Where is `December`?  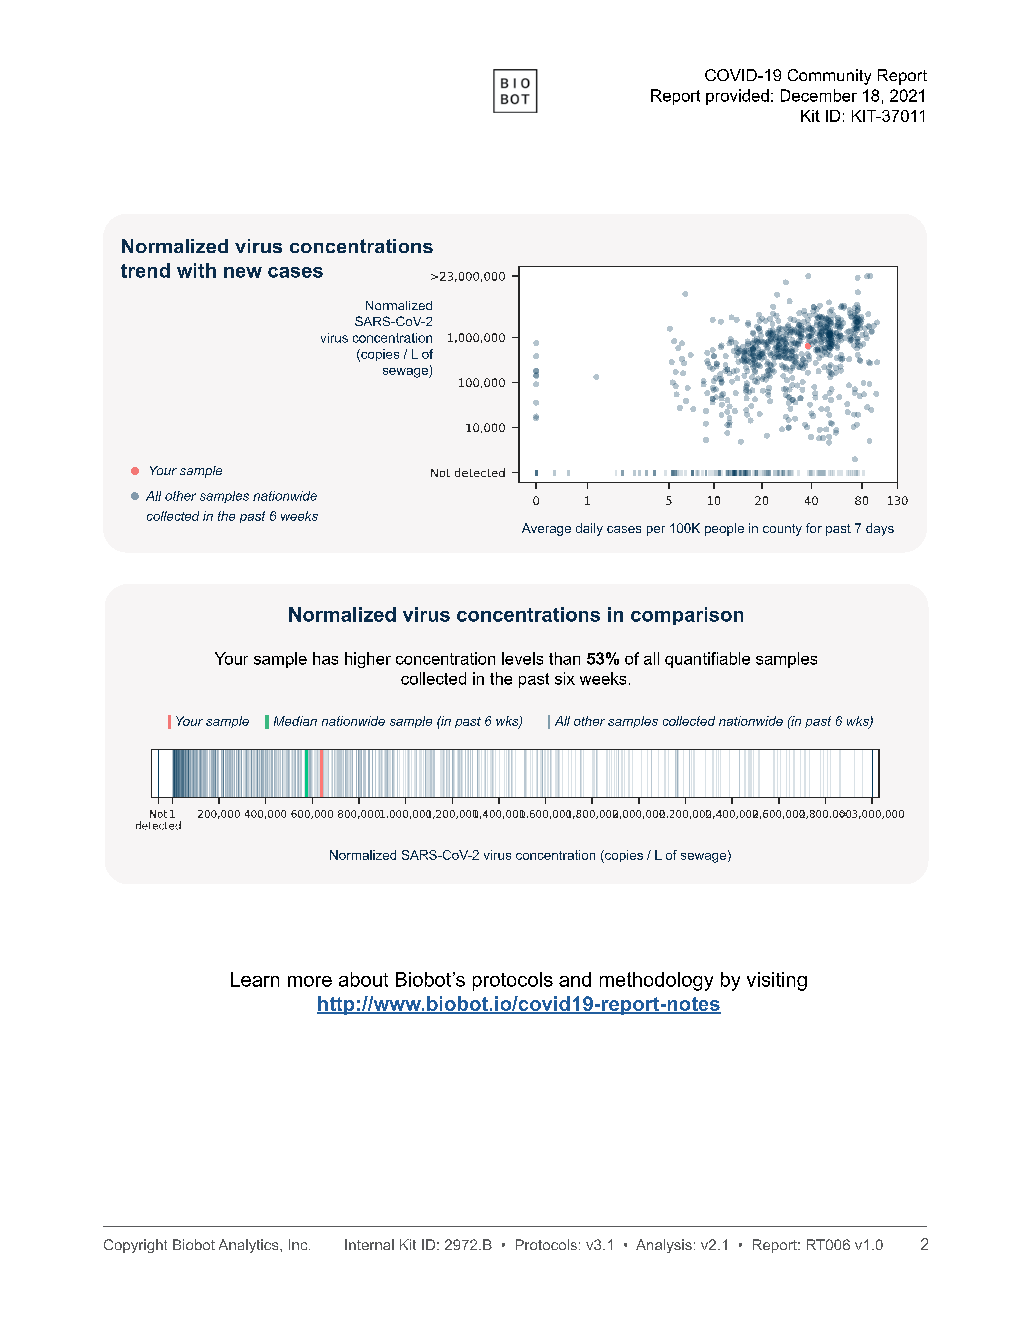
December is located at coordinates (819, 95).
